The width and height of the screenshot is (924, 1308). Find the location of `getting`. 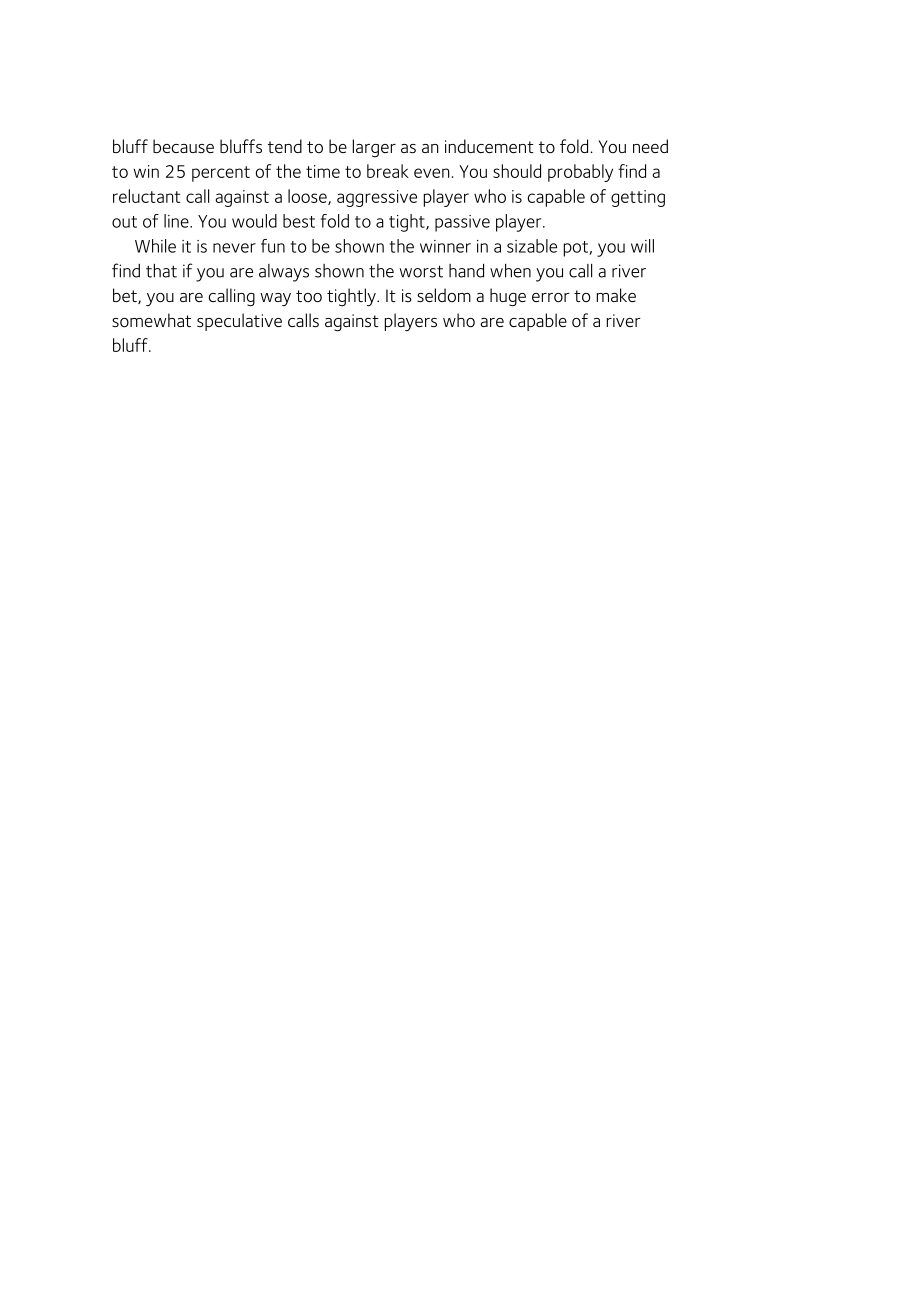

getting is located at coordinates (638, 198).
